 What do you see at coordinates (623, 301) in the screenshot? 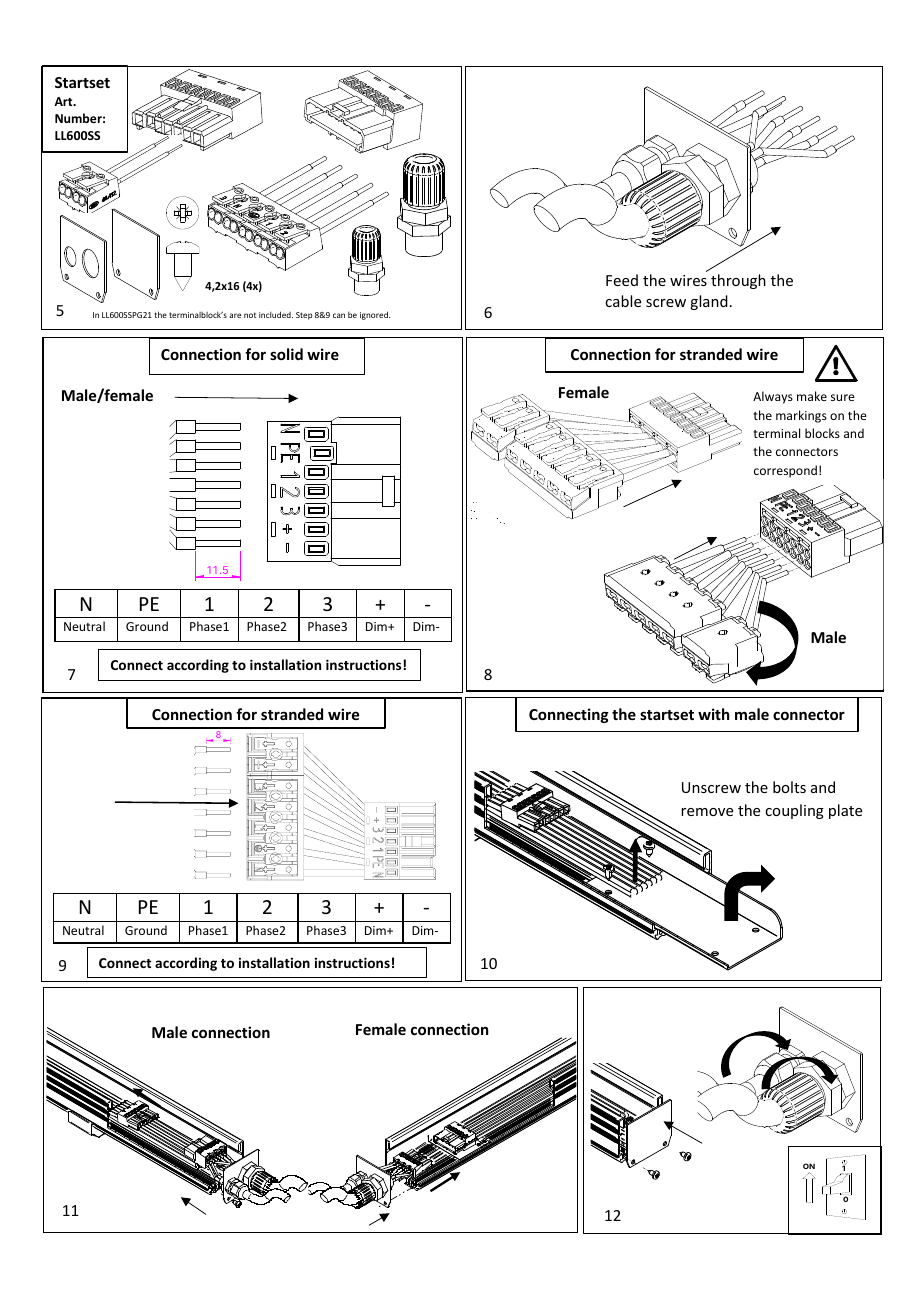
I see `cable` at bounding box center [623, 301].
